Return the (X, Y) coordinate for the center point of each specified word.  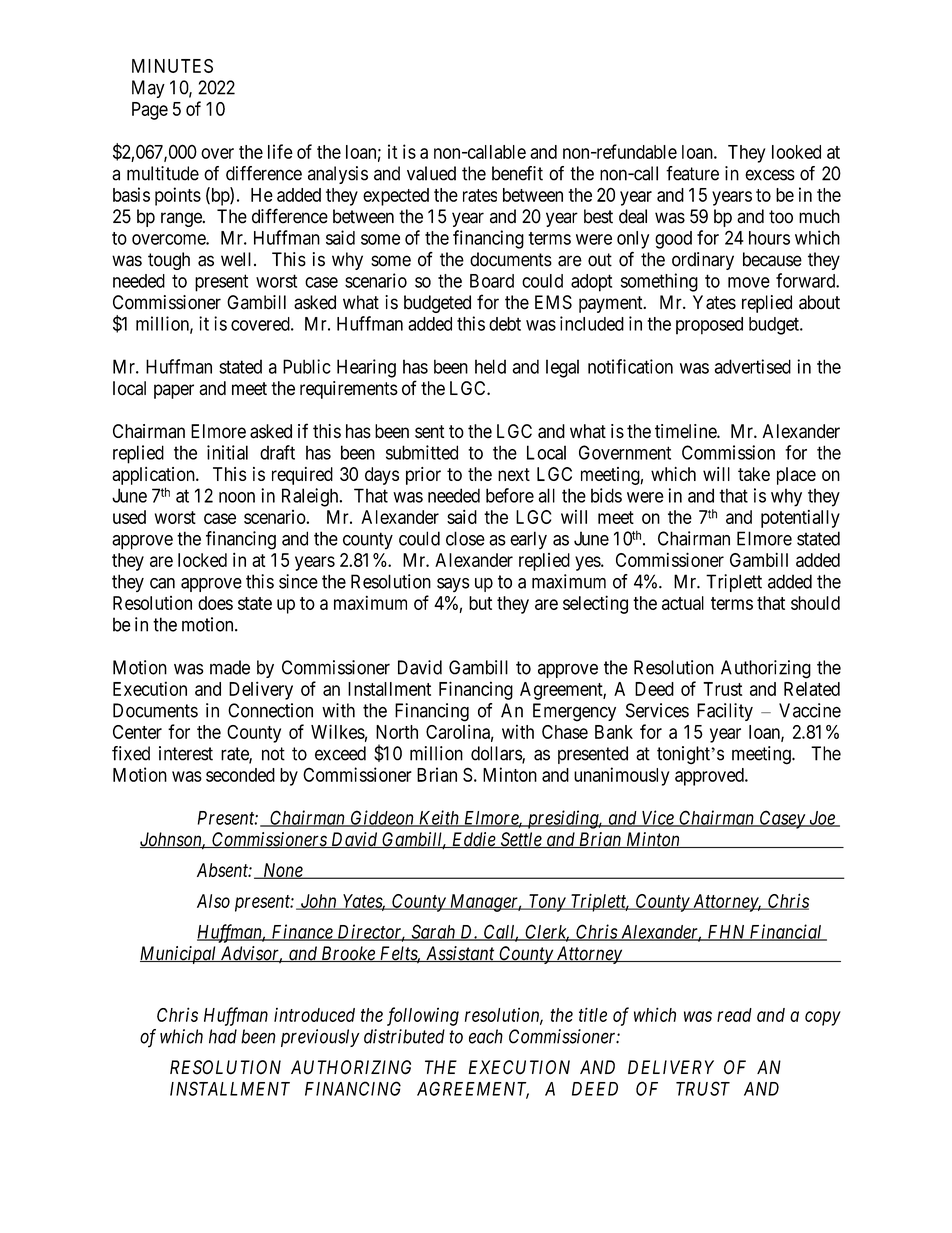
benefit (517, 173)
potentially (800, 519)
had (223, 1036)
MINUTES (172, 66)
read (734, 1015)
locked (202, 560)
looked (796, 152)
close (465, 538)
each (486, 1036)
